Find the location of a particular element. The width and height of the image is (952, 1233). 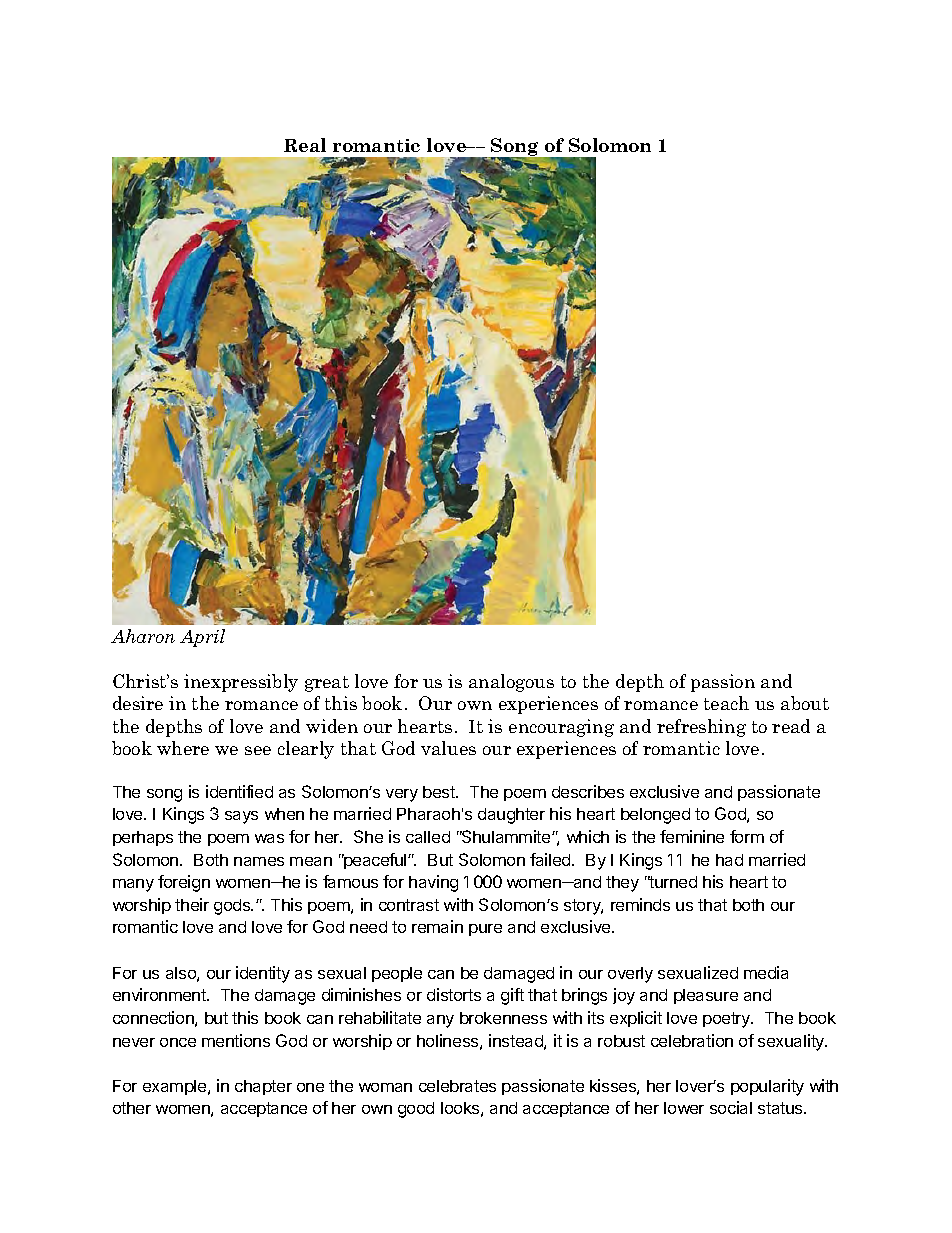

Aharon is located at coordinates (143, 636).
